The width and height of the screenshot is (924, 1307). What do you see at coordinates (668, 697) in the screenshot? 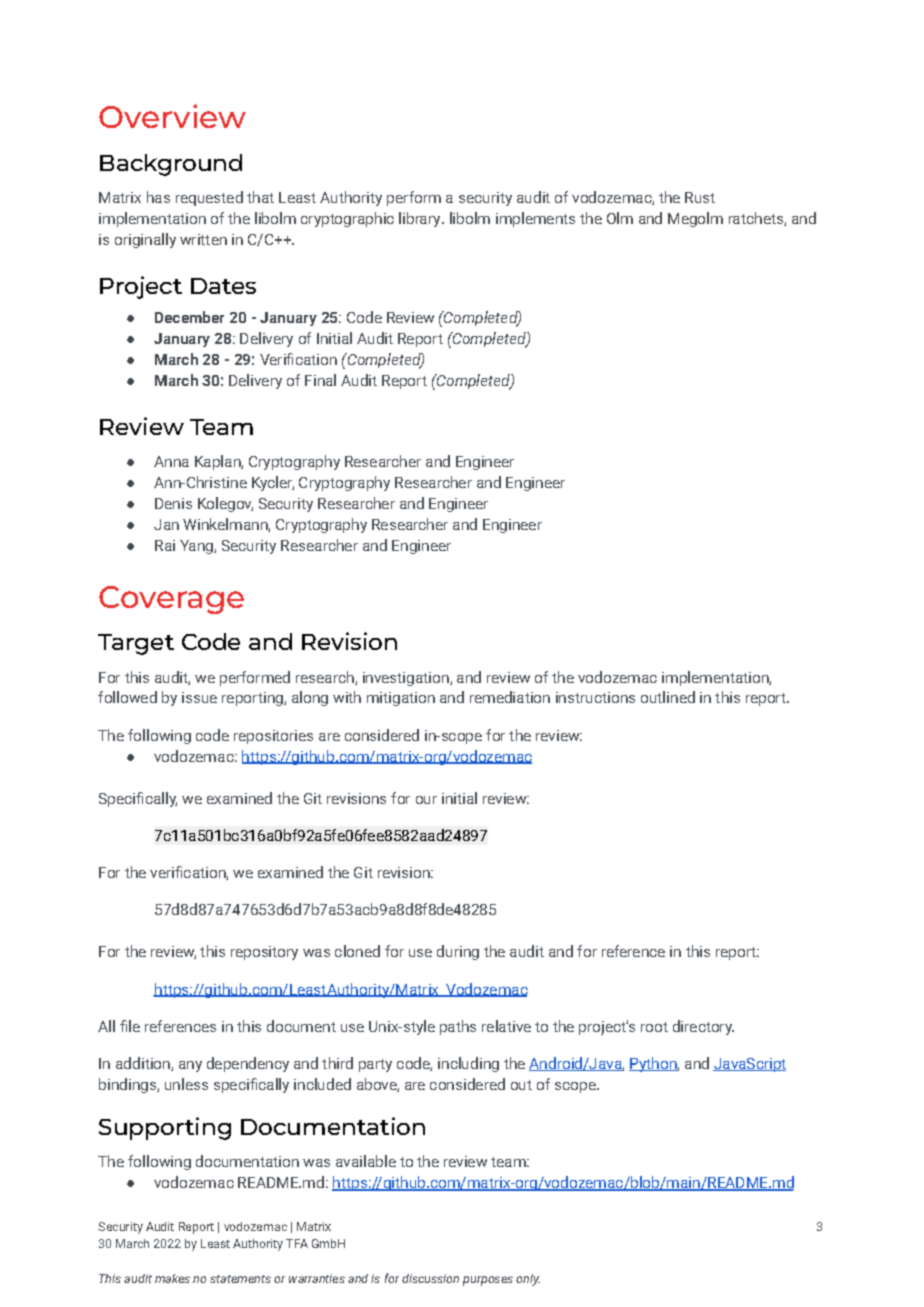
I see `outlined` at bounding box center [668, 697].
